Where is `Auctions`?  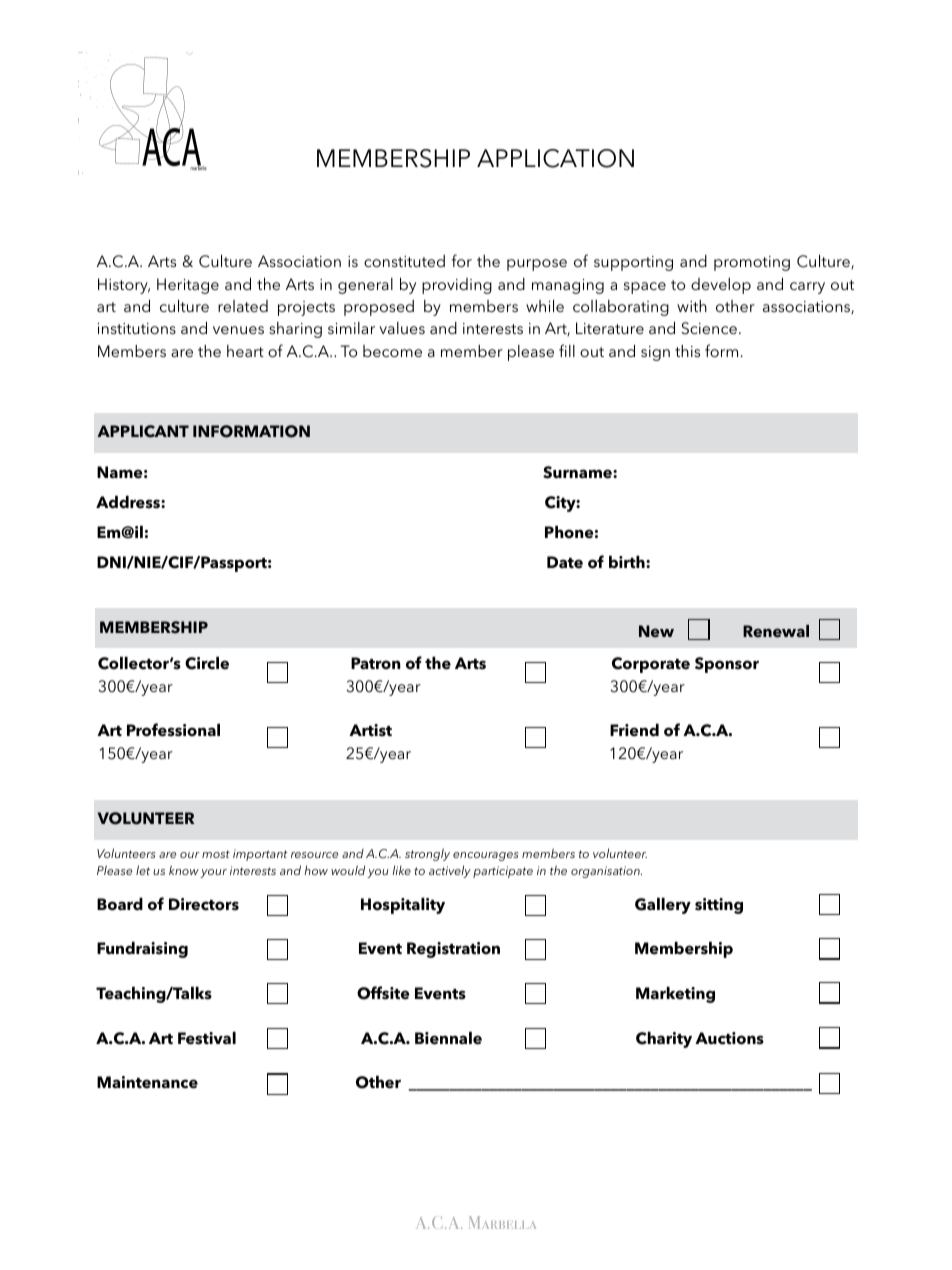
Auctions is located at coordinates (729, 1038).
